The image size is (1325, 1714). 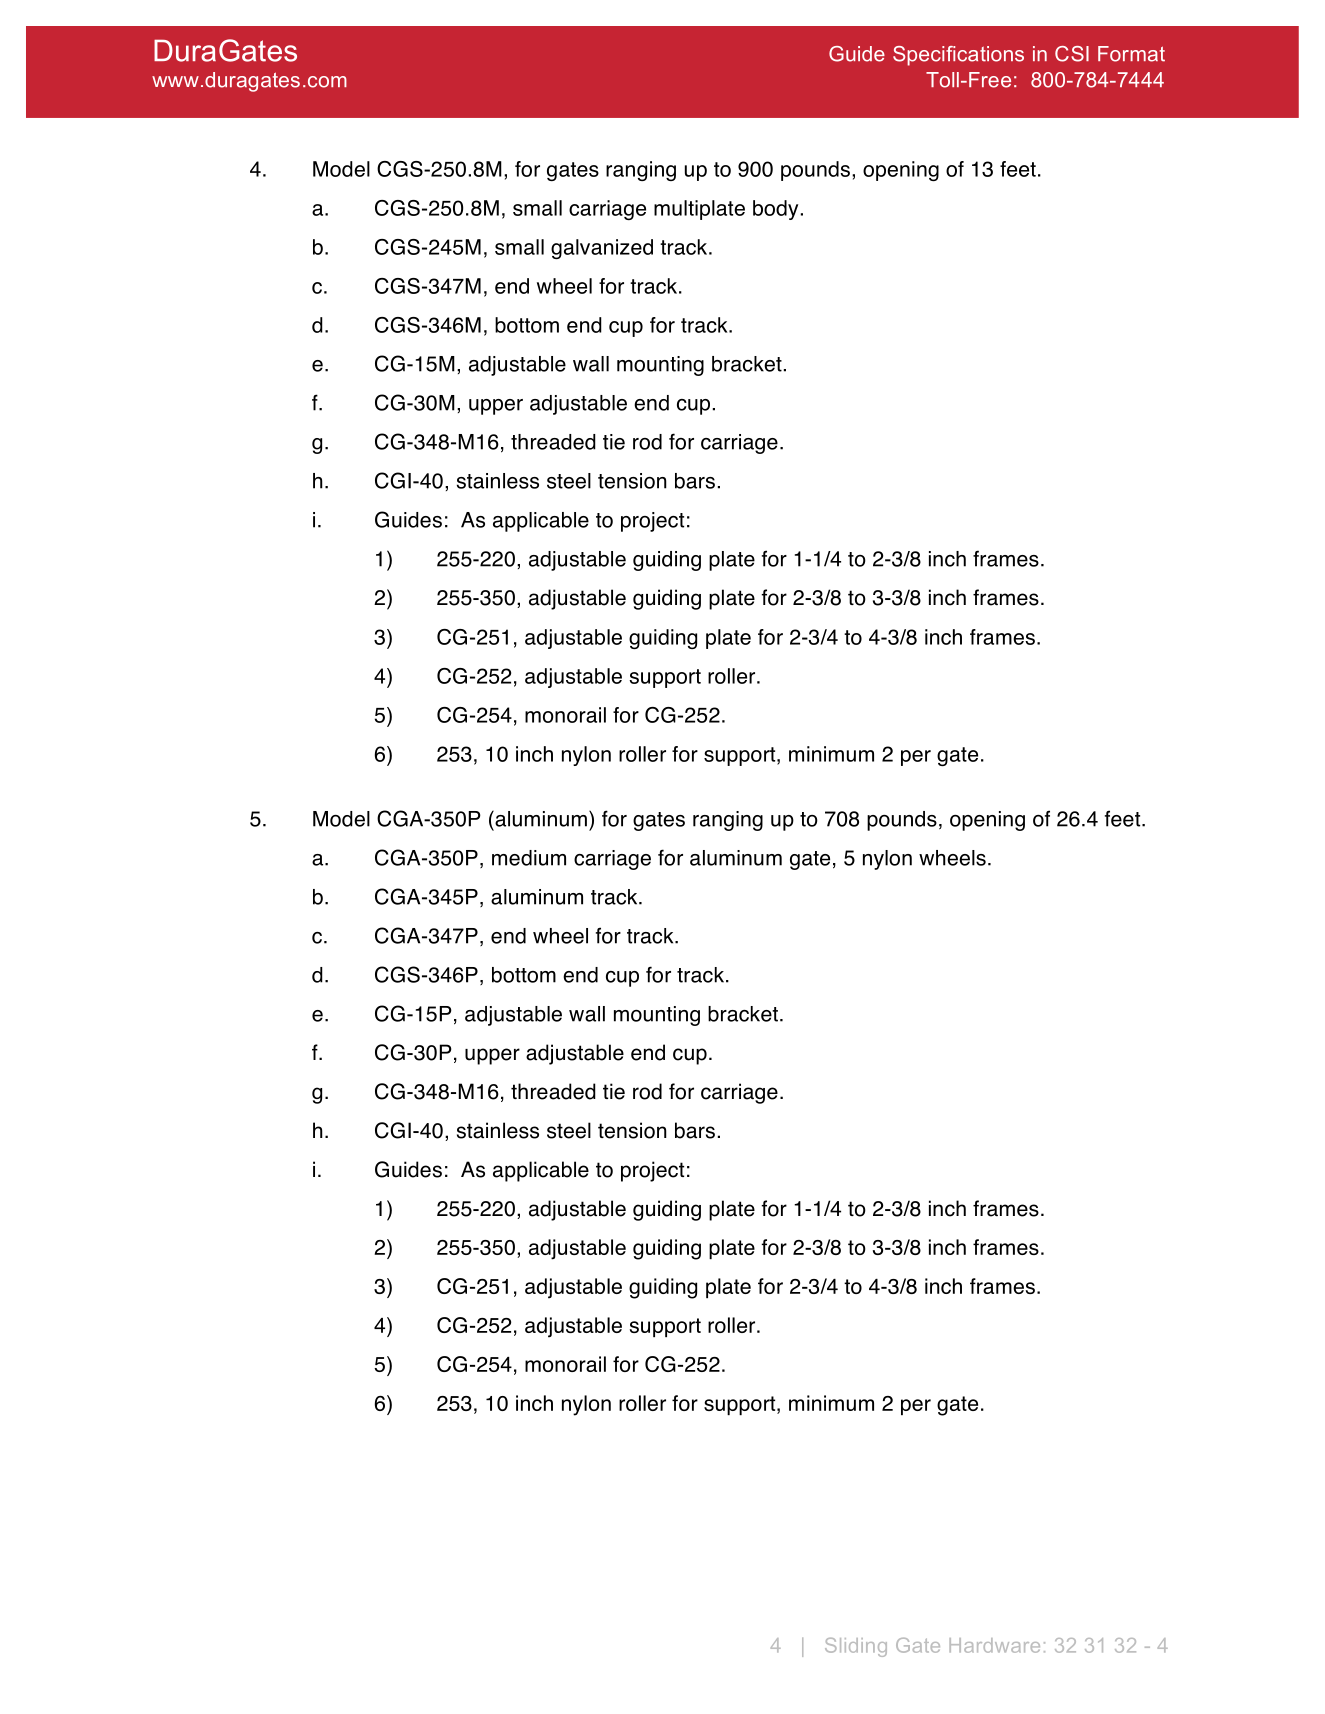 What do you see at coordinates (775, 210) in the screenshot?
I see `body` at bounding box center [775, 210].
